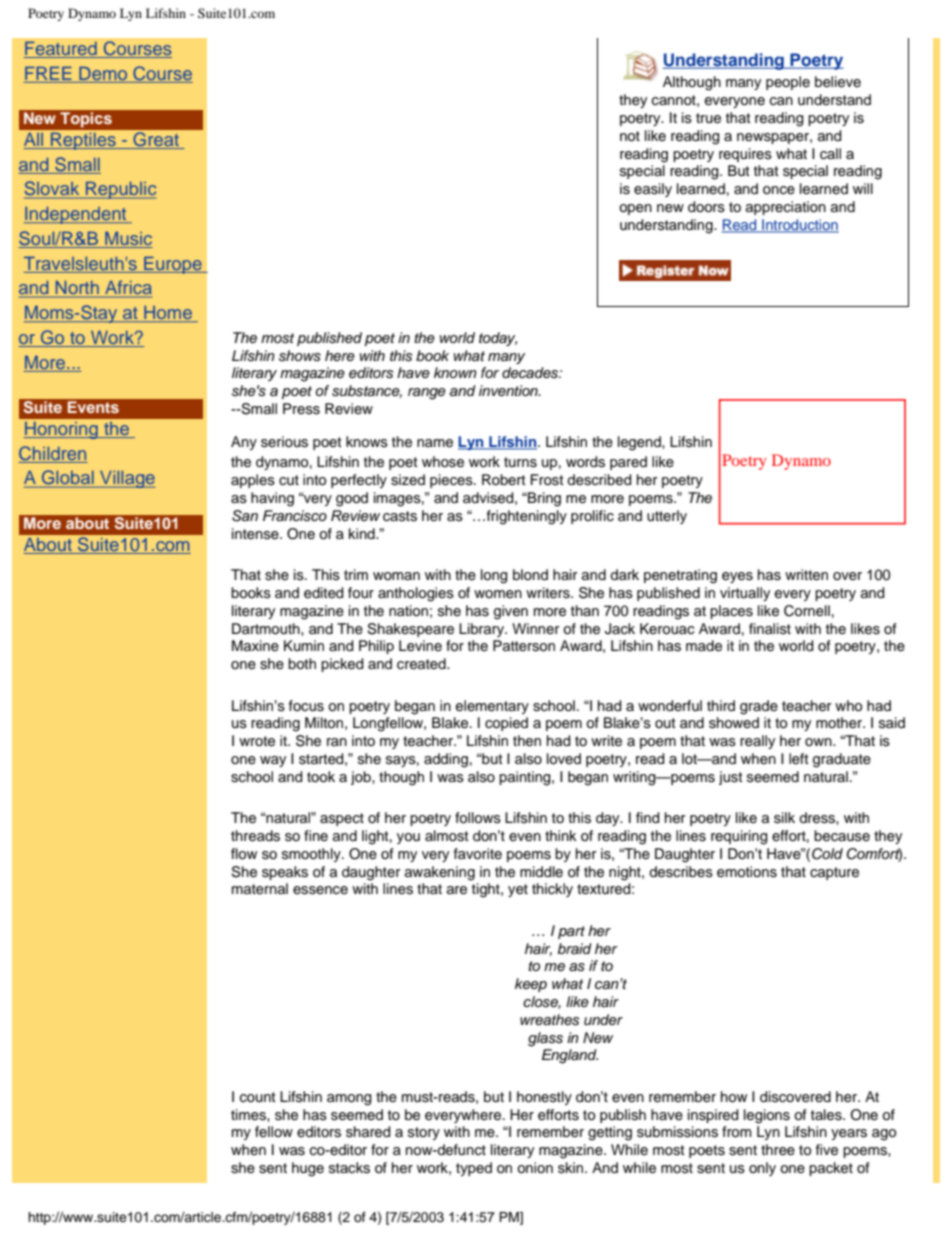  I want to click on Library, so click(482, 630).
